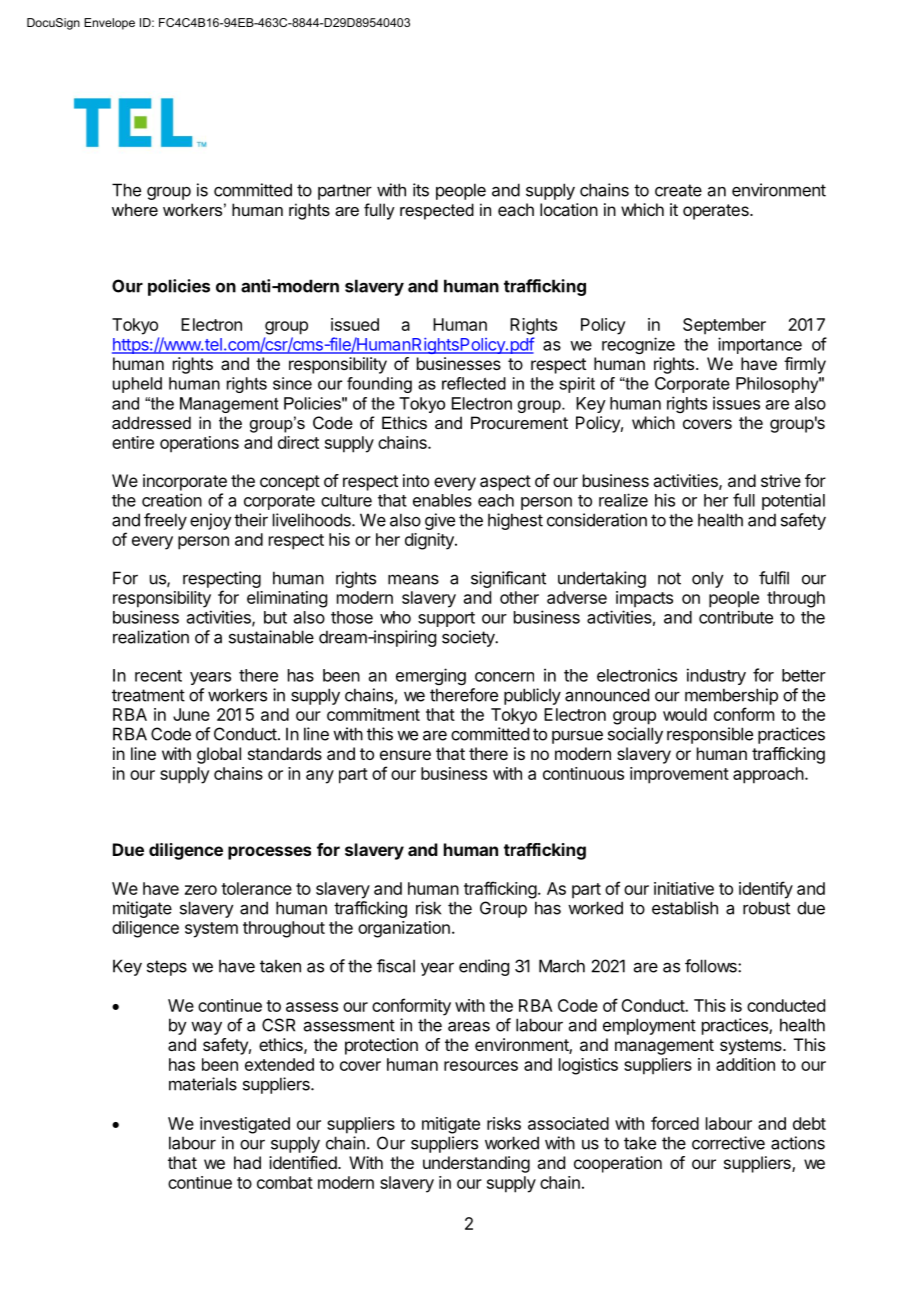 The height and width of the screenshot is (1308, 924). Describe the element at coordinates (211, 521) in the screenshot. I see `enjoy` at that location.
